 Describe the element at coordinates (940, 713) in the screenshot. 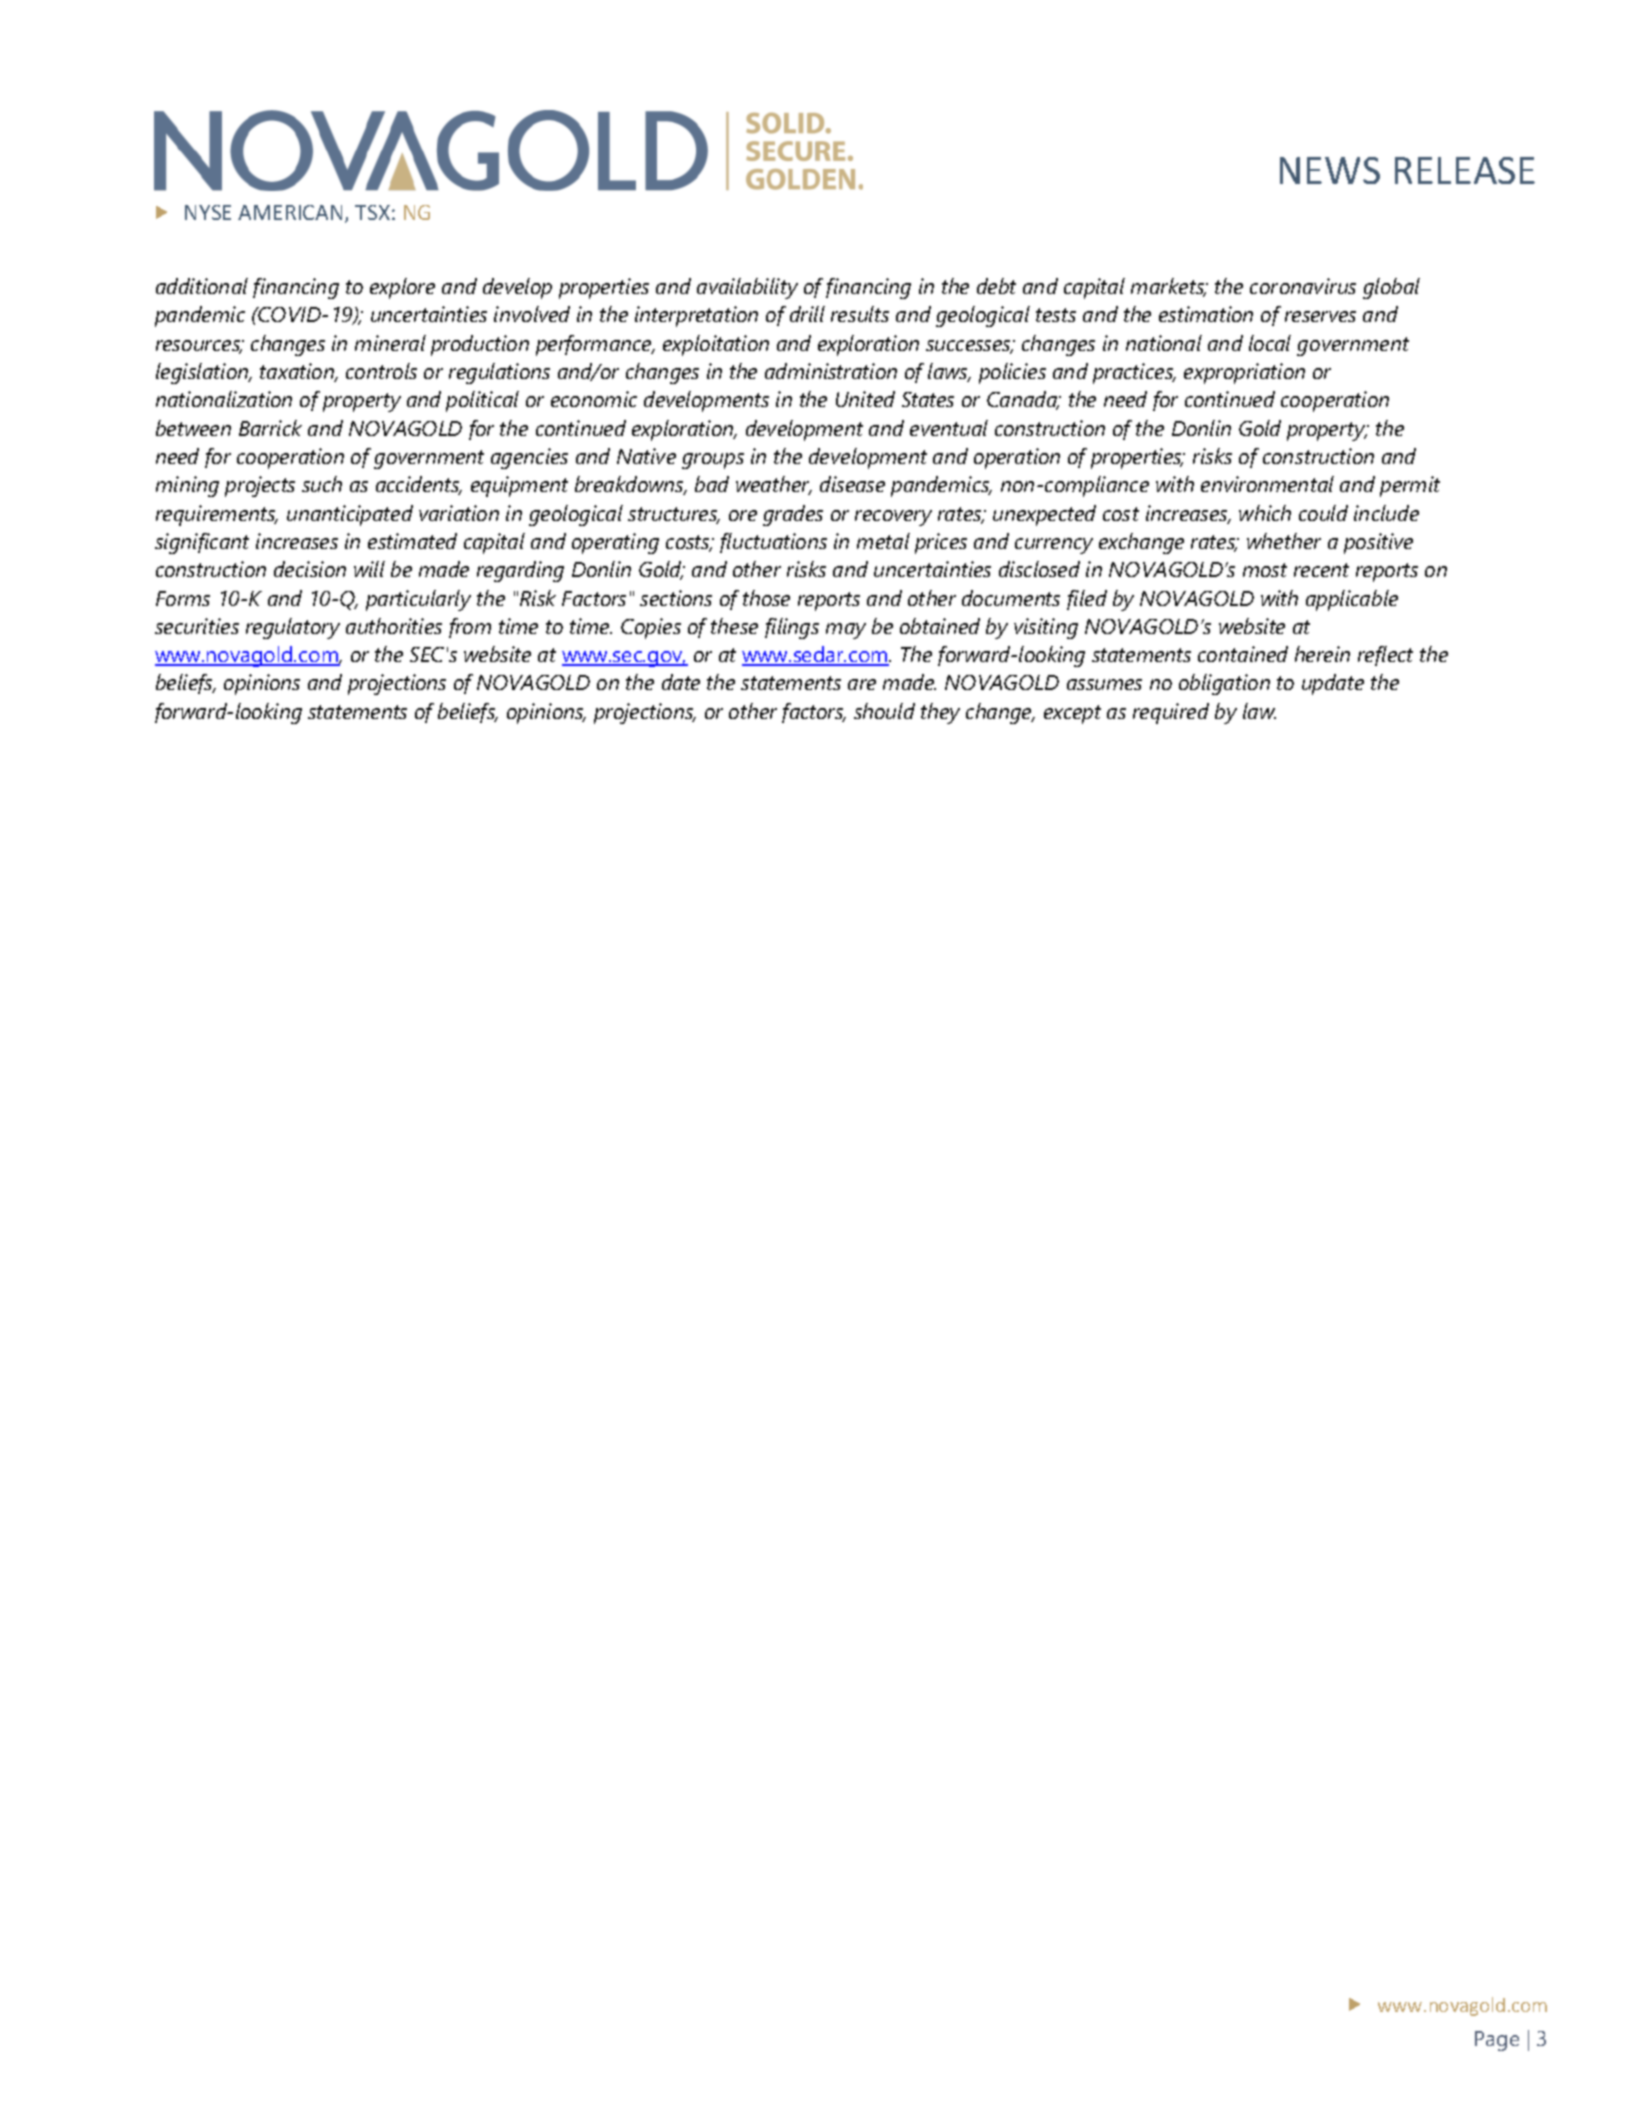

I see `they` at that location.
